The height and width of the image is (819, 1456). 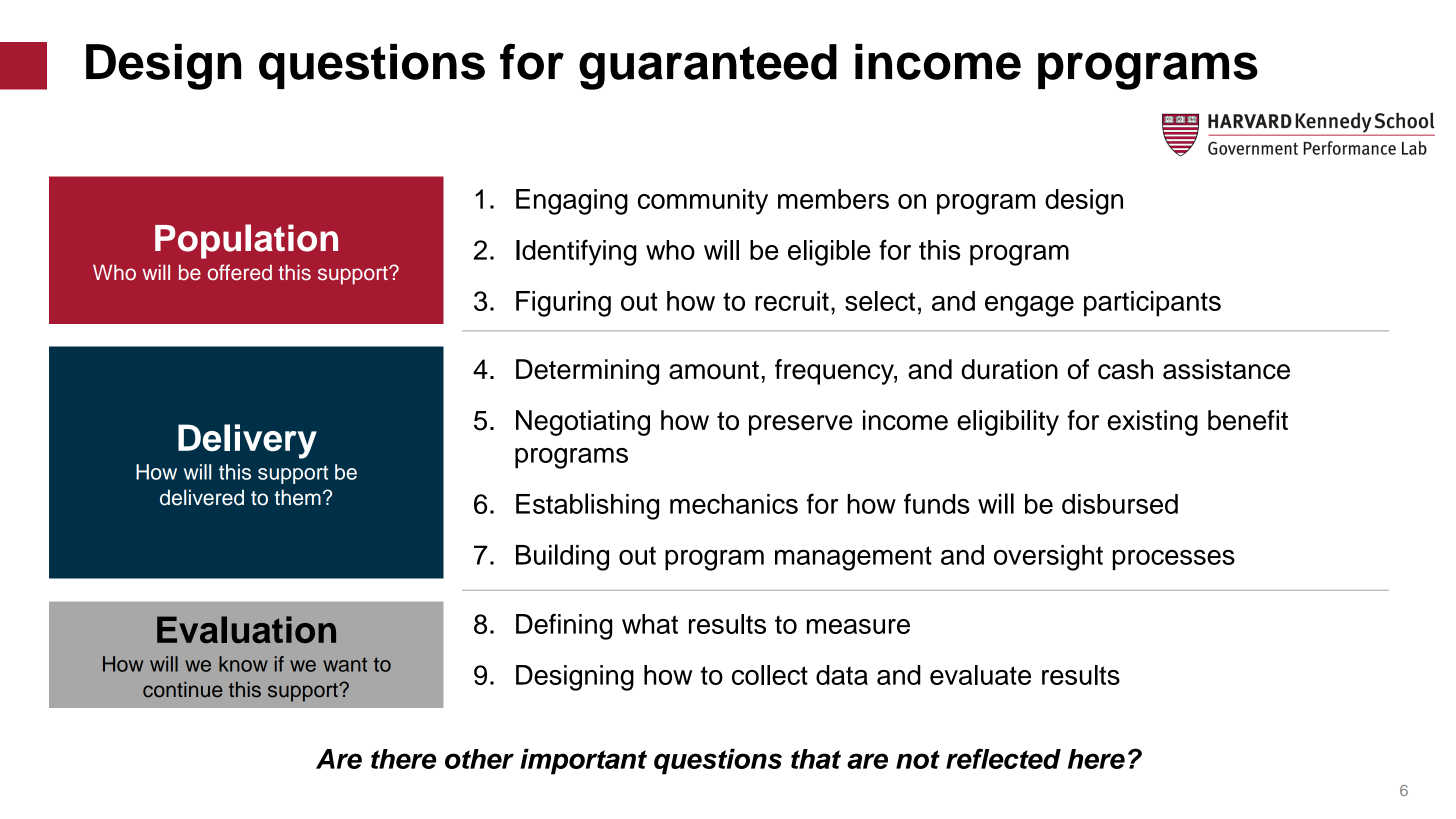 What do you see at coordinates (708, 67) in the image?
I see `guaranteed` at bounding box center [708, 67].
